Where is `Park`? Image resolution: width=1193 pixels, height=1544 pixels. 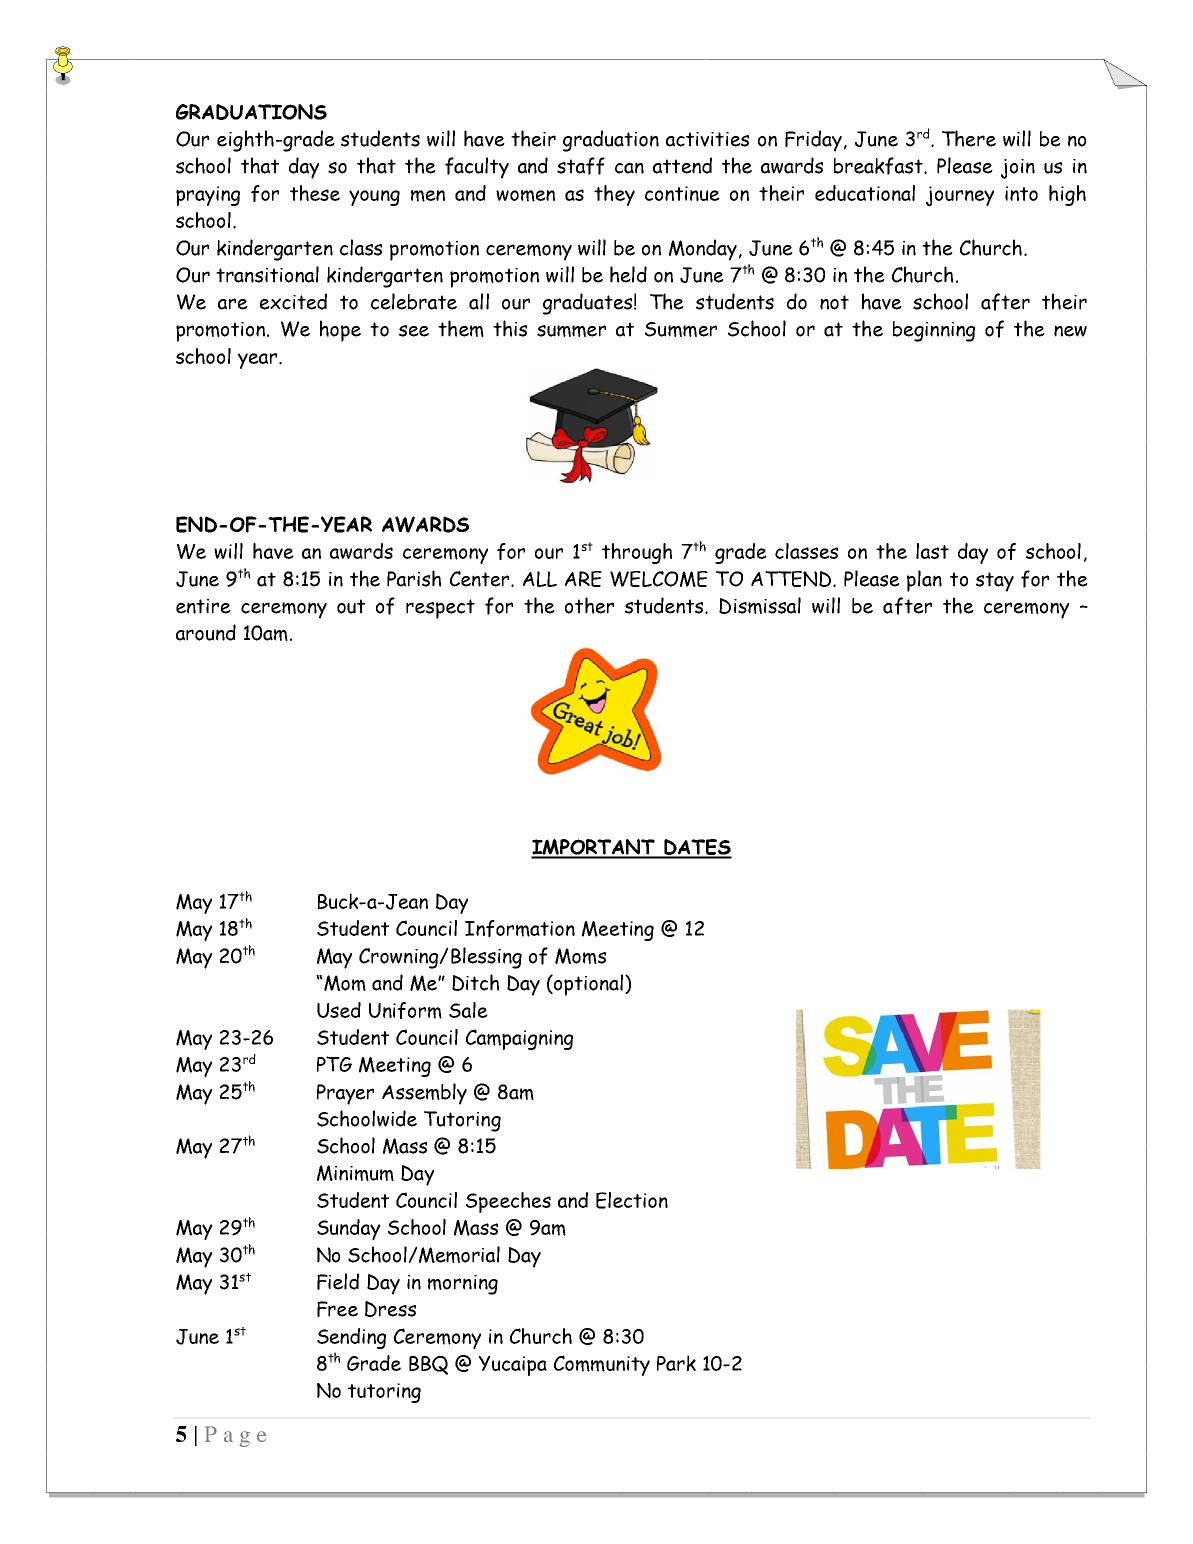 Park is located at coordinates (676, 1363).
